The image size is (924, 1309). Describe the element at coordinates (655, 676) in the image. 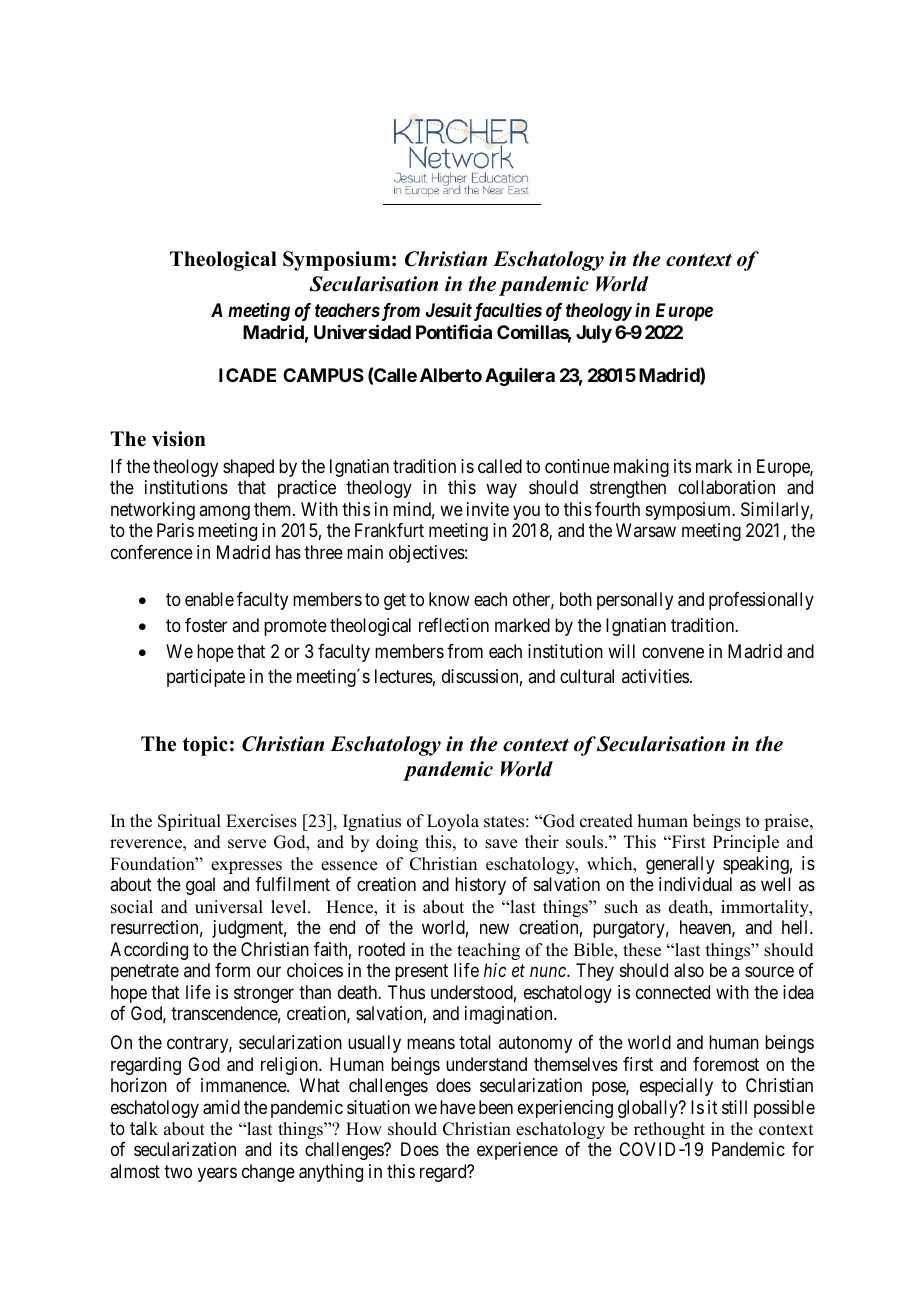

I see `activities` at that location.
